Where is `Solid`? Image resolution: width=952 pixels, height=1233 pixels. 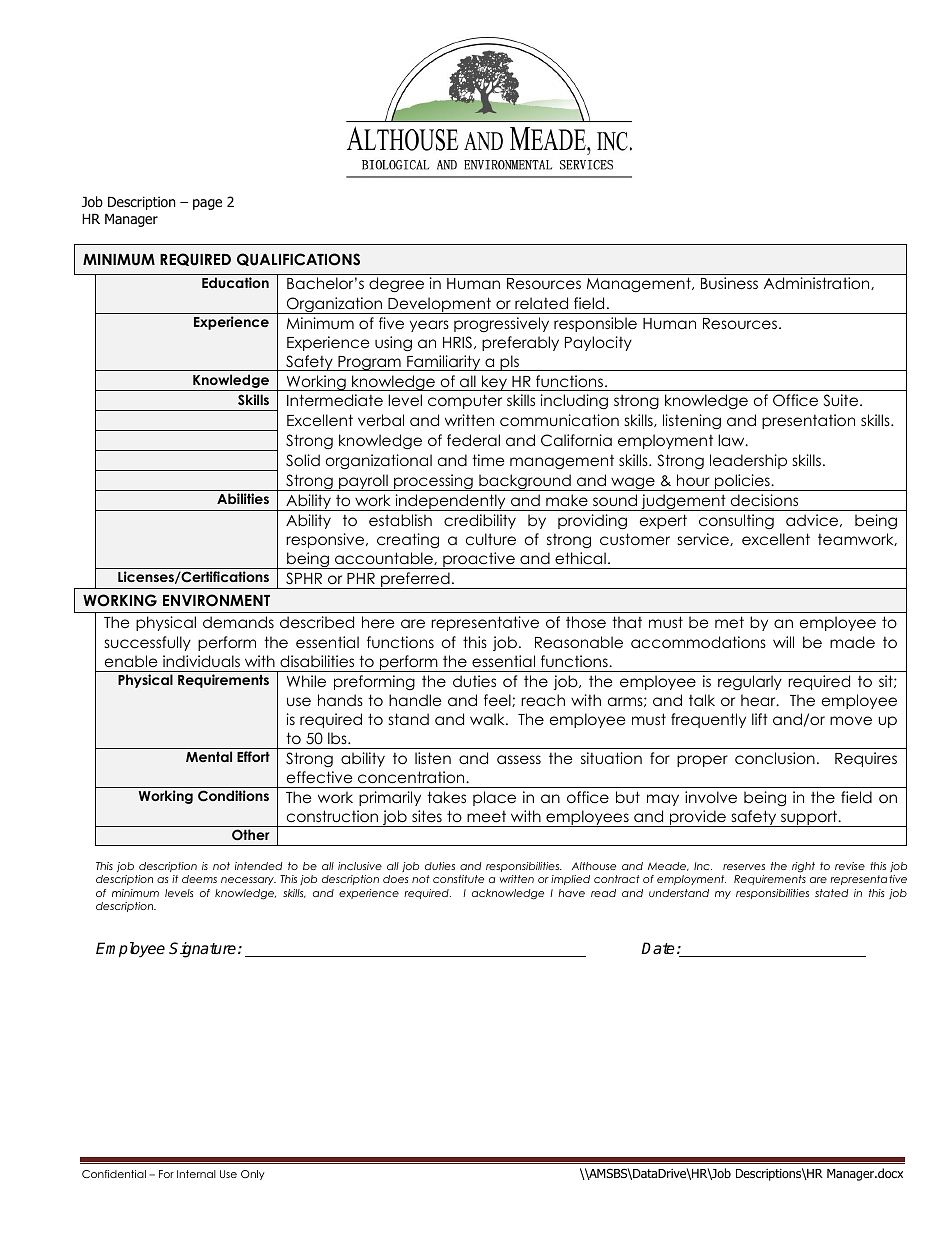 Solid is located at coordinates (303, 460).
